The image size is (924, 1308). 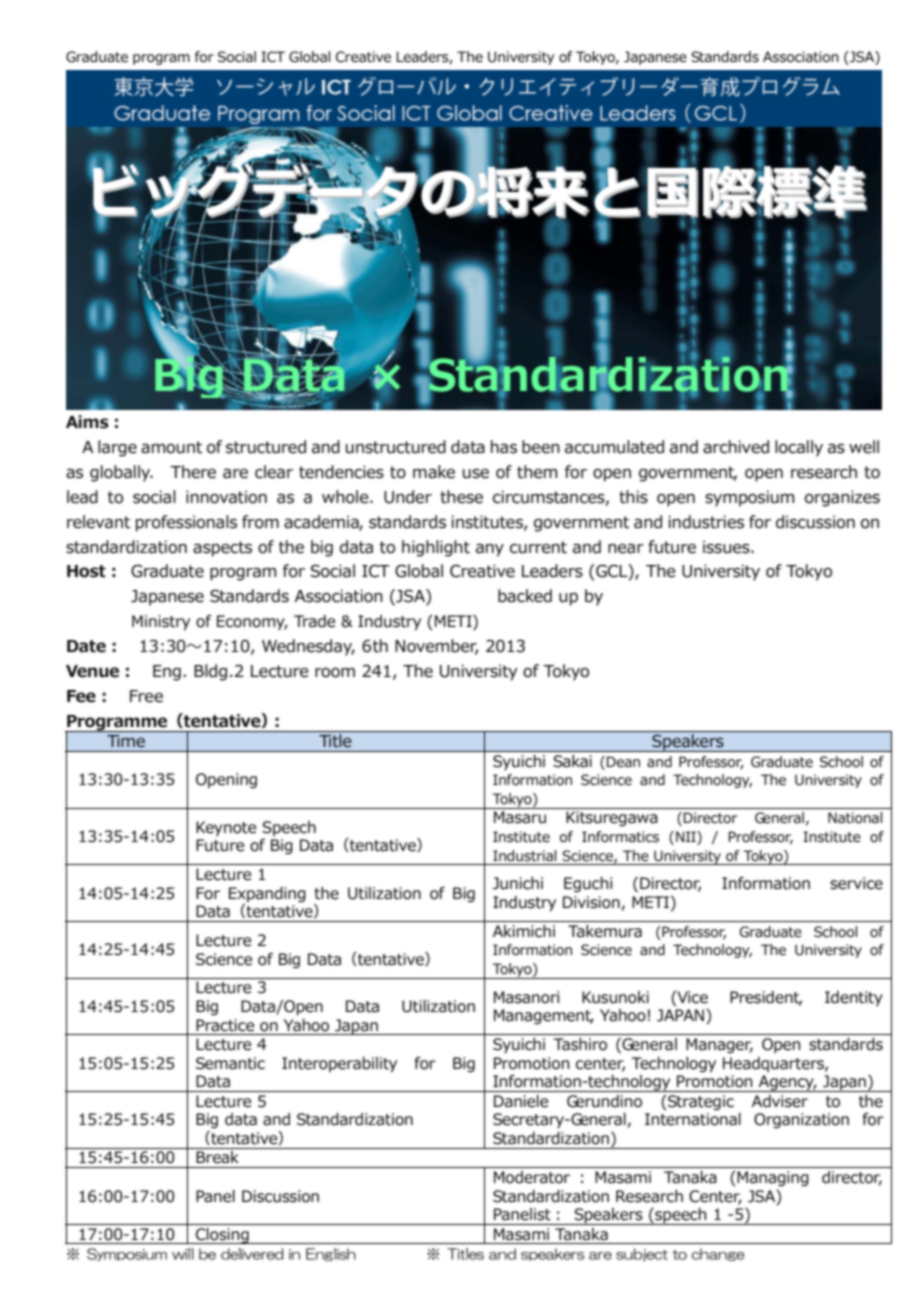 What do you see at coordinates (222, 1236) in the screenshot?
I see `Closing` at bounding box center [222, 1236].
